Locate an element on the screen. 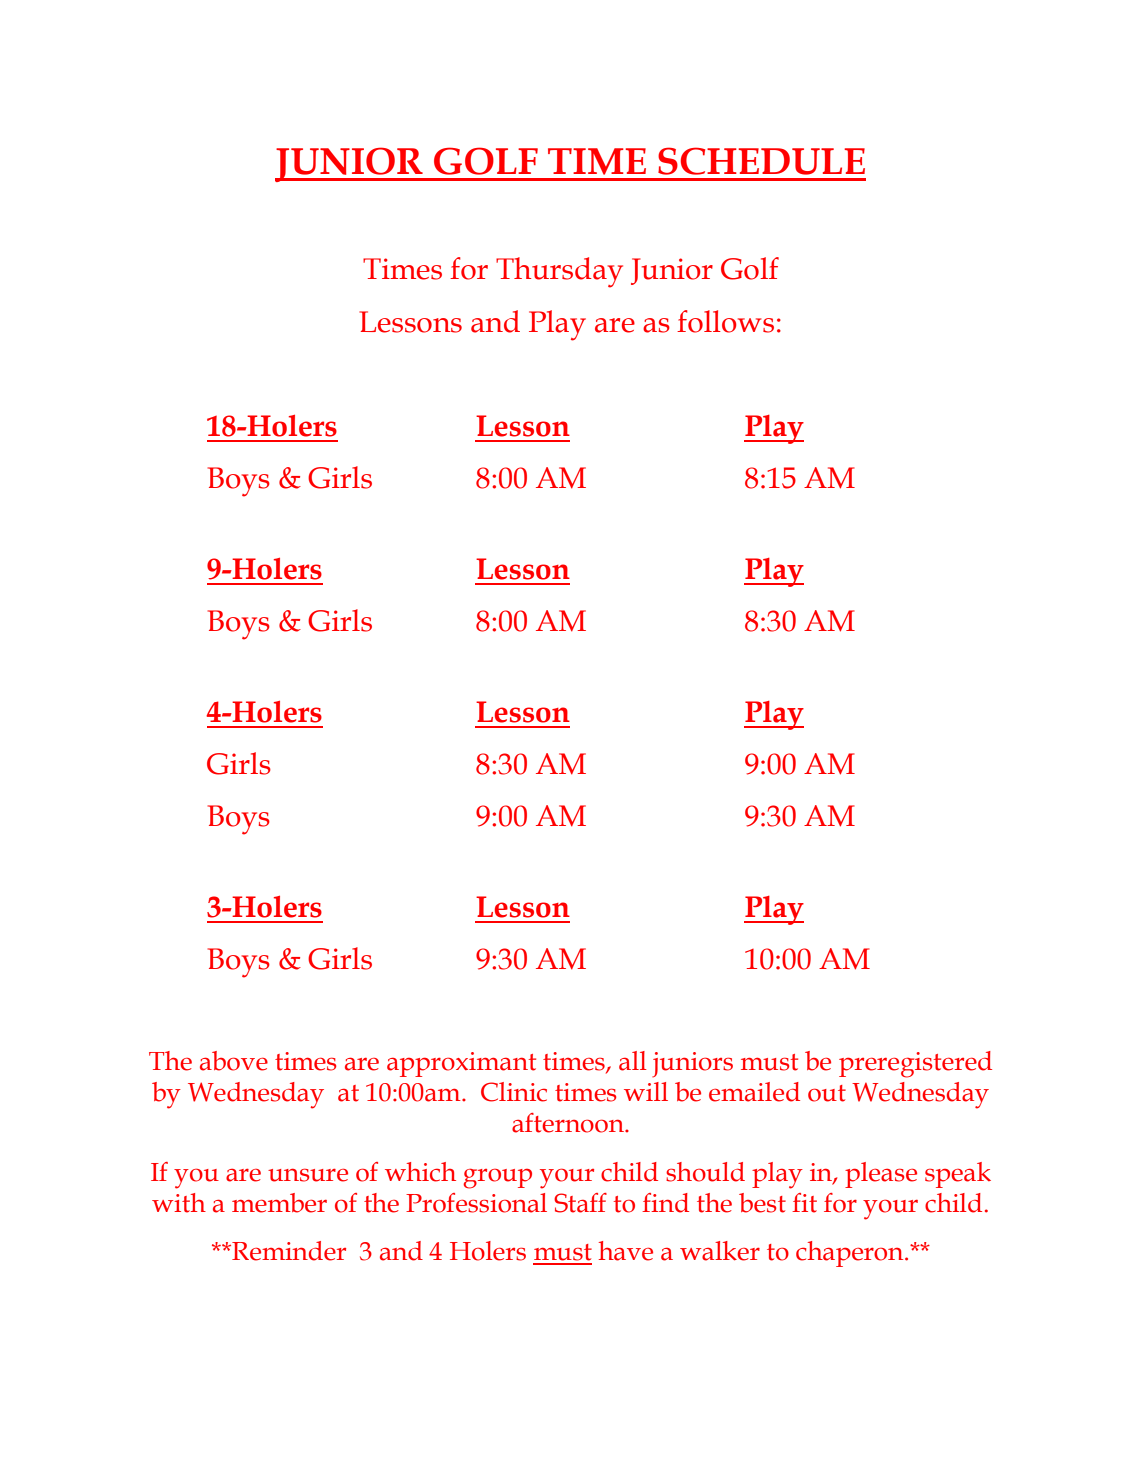 Image resolution: width=1142 pixels, height=1478 pixels. all is located at coordinates (633, 1061).
